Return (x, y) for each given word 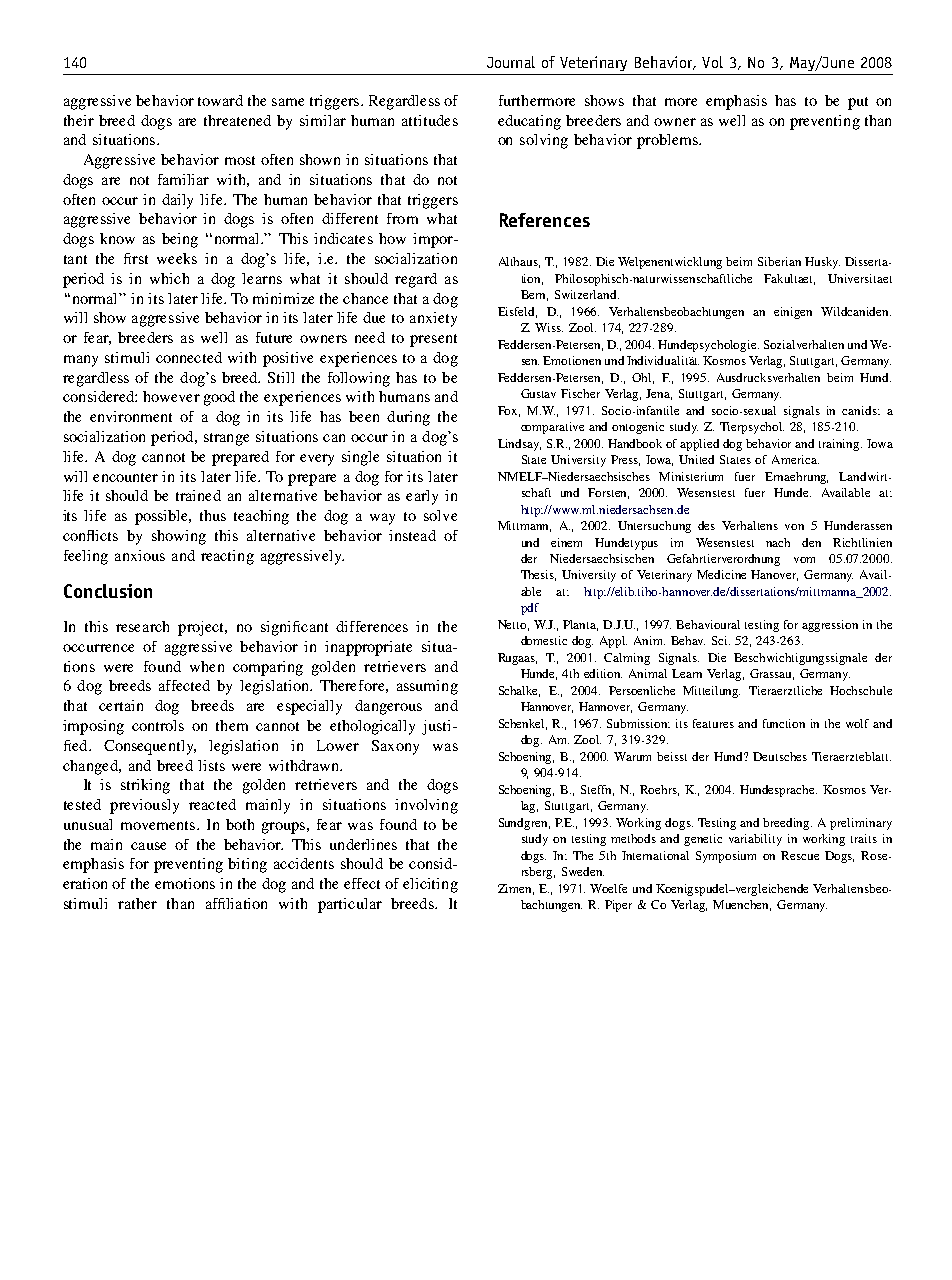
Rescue (800, 855)
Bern (534, 295)
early (422, 497)
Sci (721, 640)
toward (220, 100)
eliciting (430, 885)
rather (137, 903)
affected (184, 685)
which (169, 278)
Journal (511, 62)
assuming (427, 687)
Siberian (779, 261)
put (858, 103)
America (795, 459)
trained (198, 495)
